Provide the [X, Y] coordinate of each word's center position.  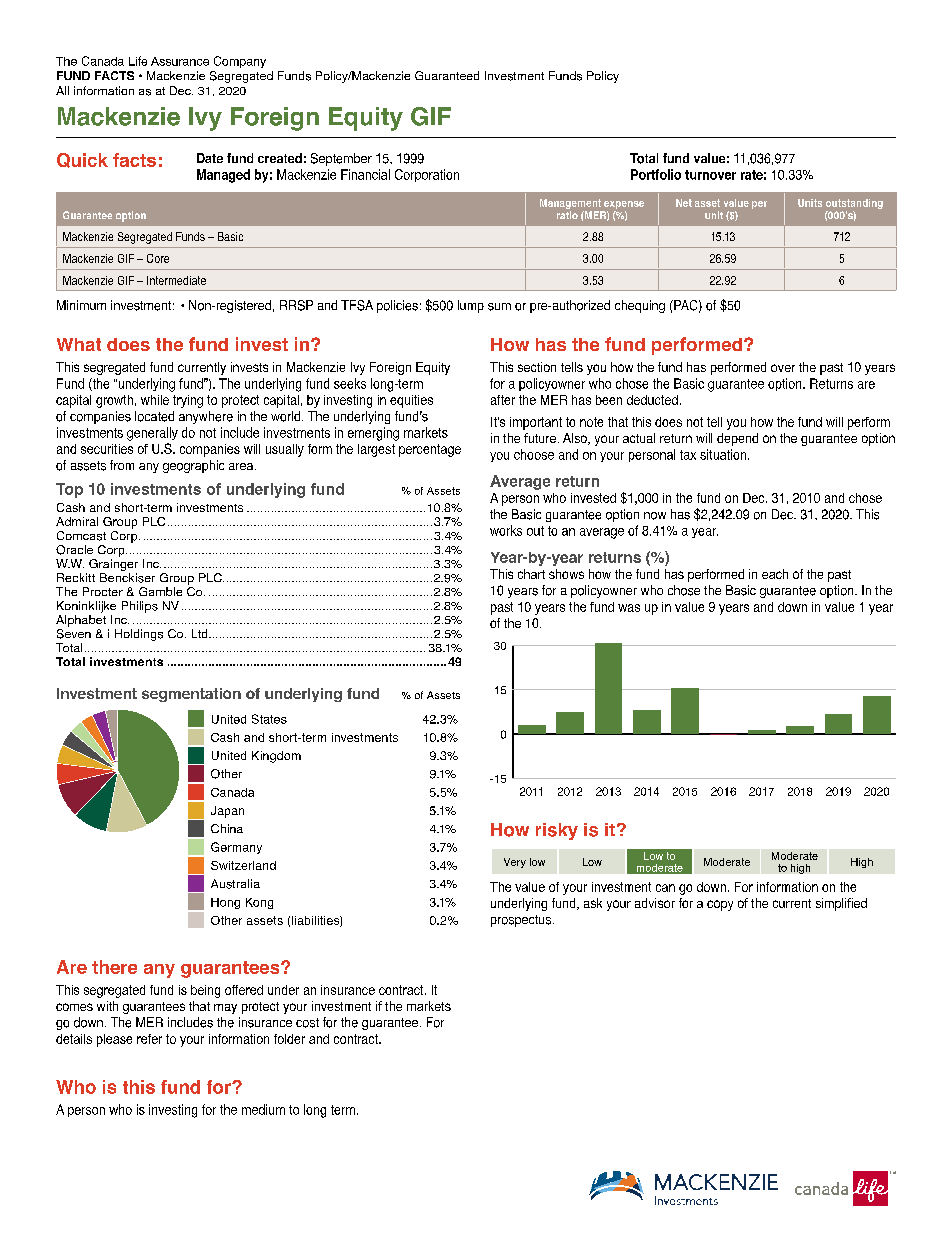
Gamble [160, 591]
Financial [365, 174]
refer [149, 1039]
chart [531, 574]
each [775, 574]
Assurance [180, 61]
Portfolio [656, 174]
